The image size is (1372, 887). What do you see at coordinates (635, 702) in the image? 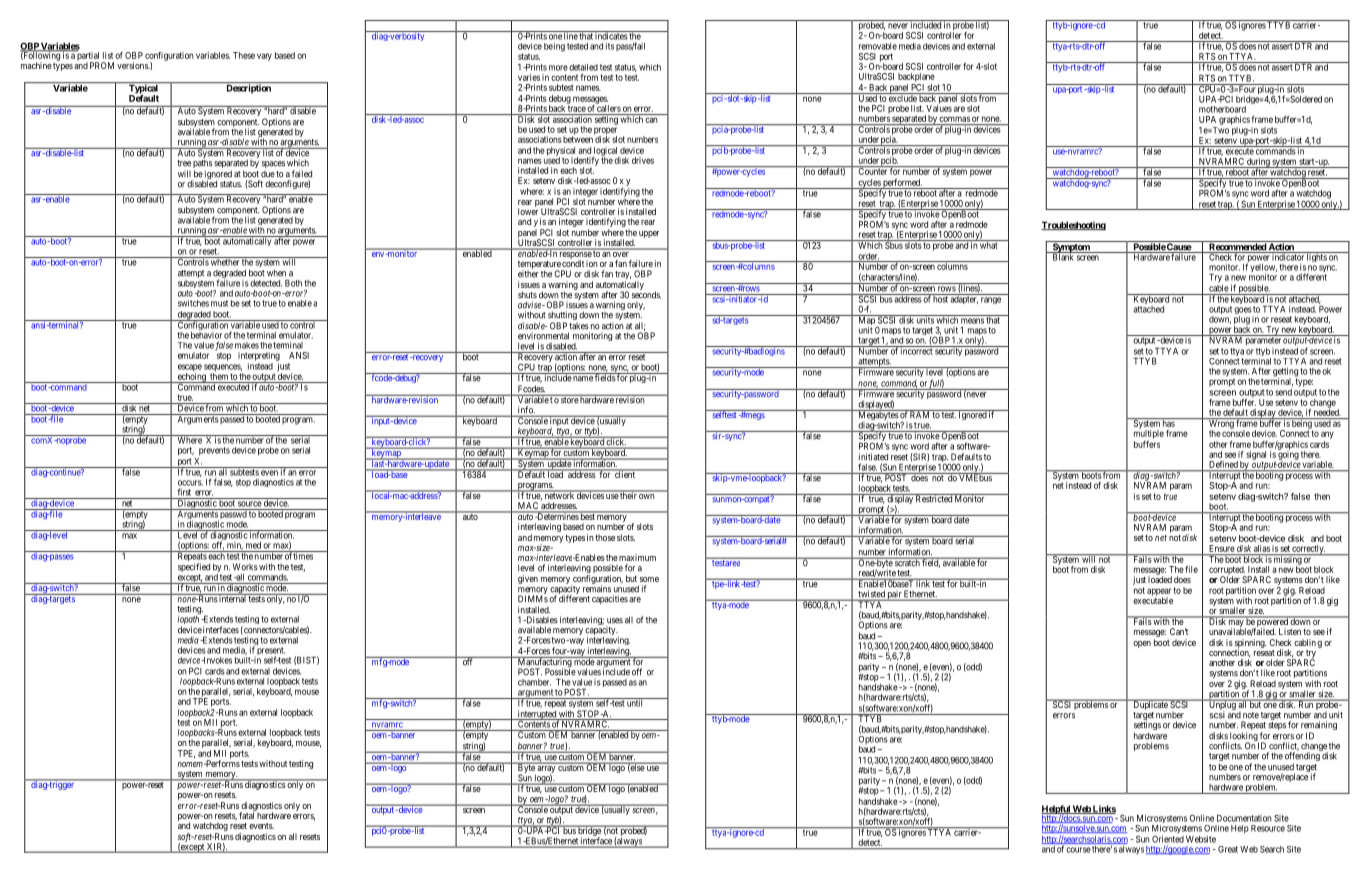
I see `until` at bounding box center [635, 702].
